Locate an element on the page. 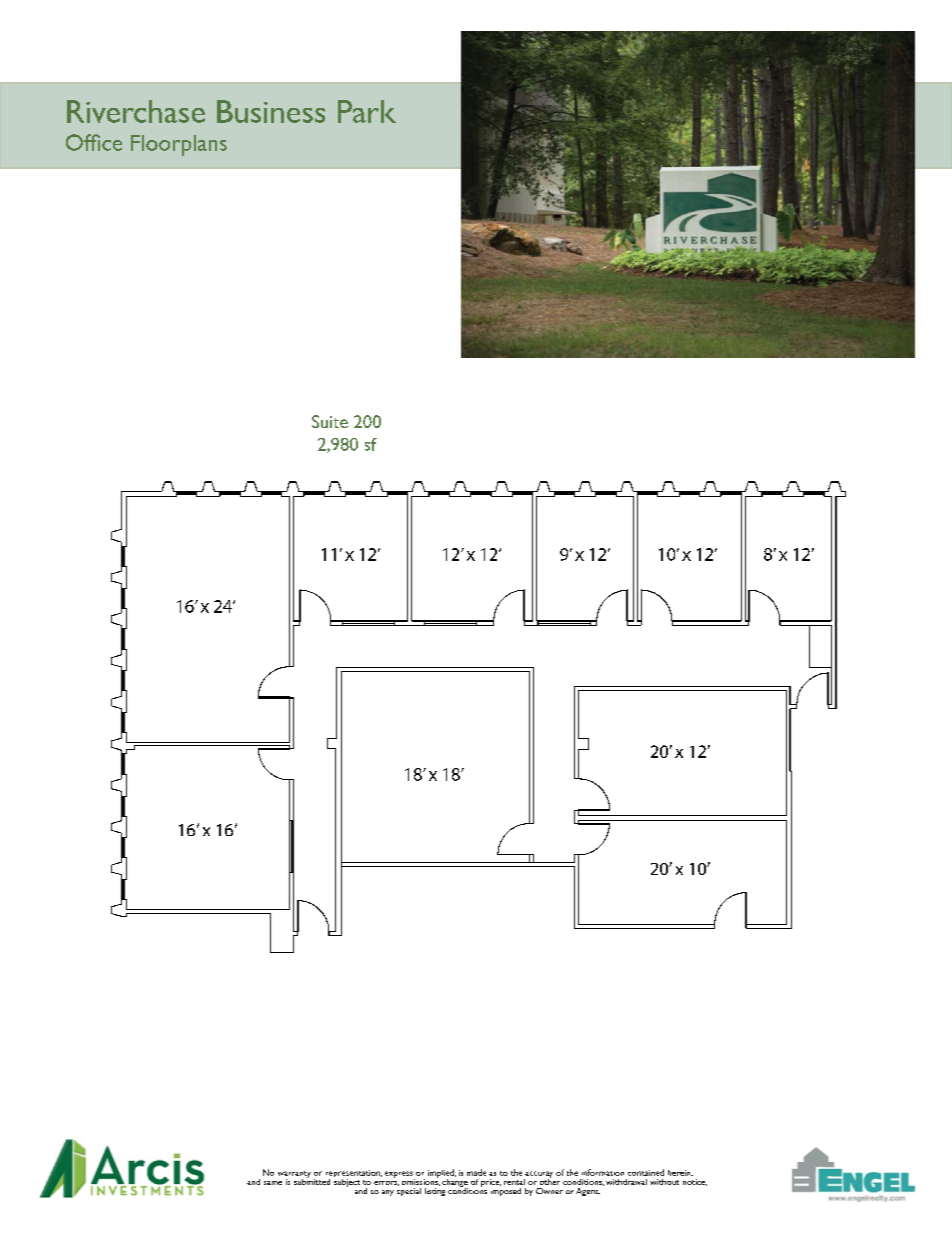 Image resolution: width=952 pixels, height=1233 pixels. information is located at coordinates (603, 1172).
